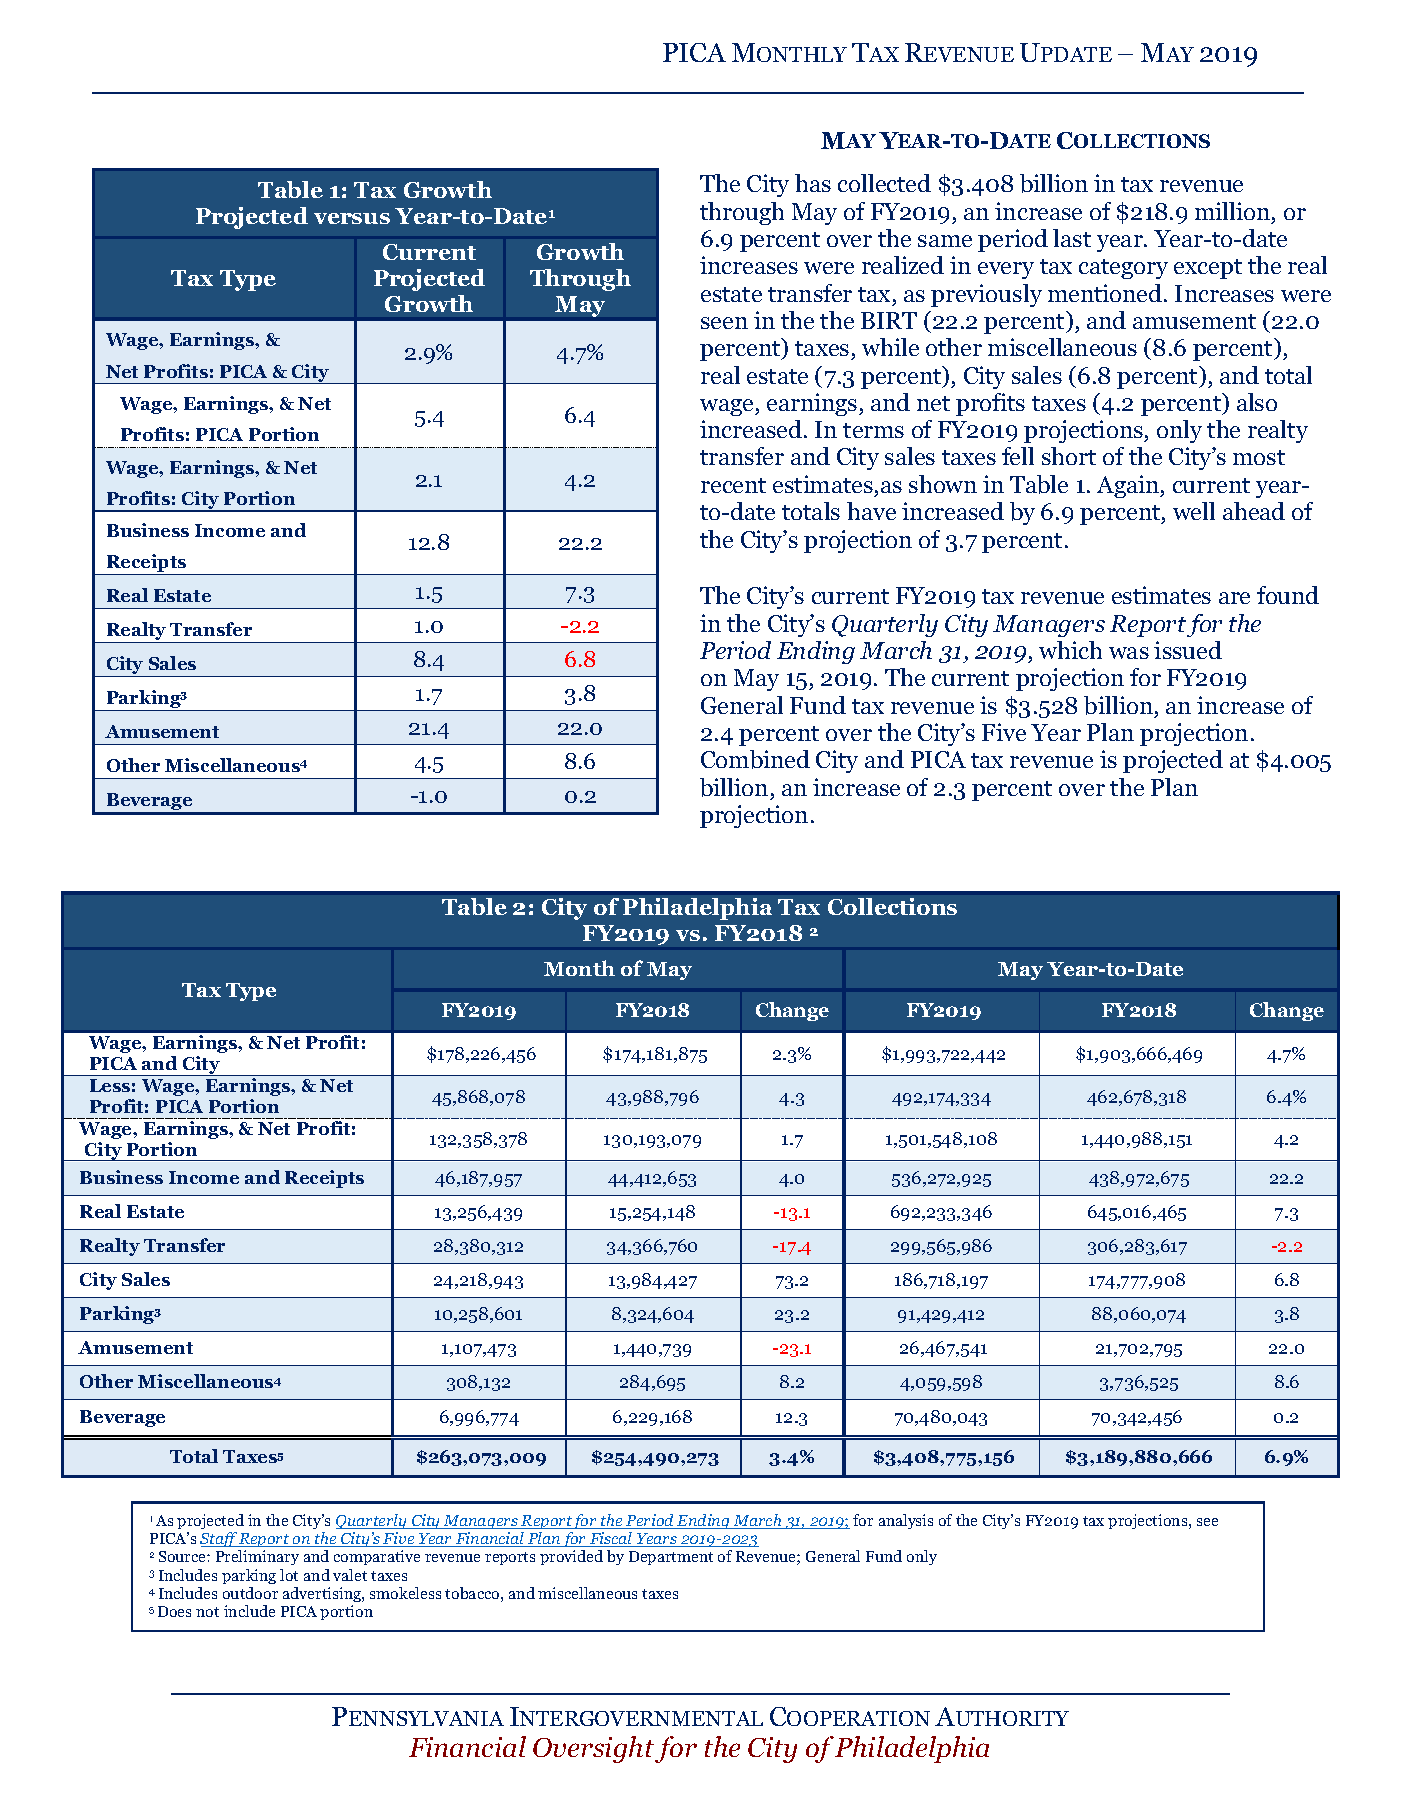 This screenshot has width=1401, height=1813. Describe the element at coordinates (871, 511) in the screenshot. I see `have` at that location.
